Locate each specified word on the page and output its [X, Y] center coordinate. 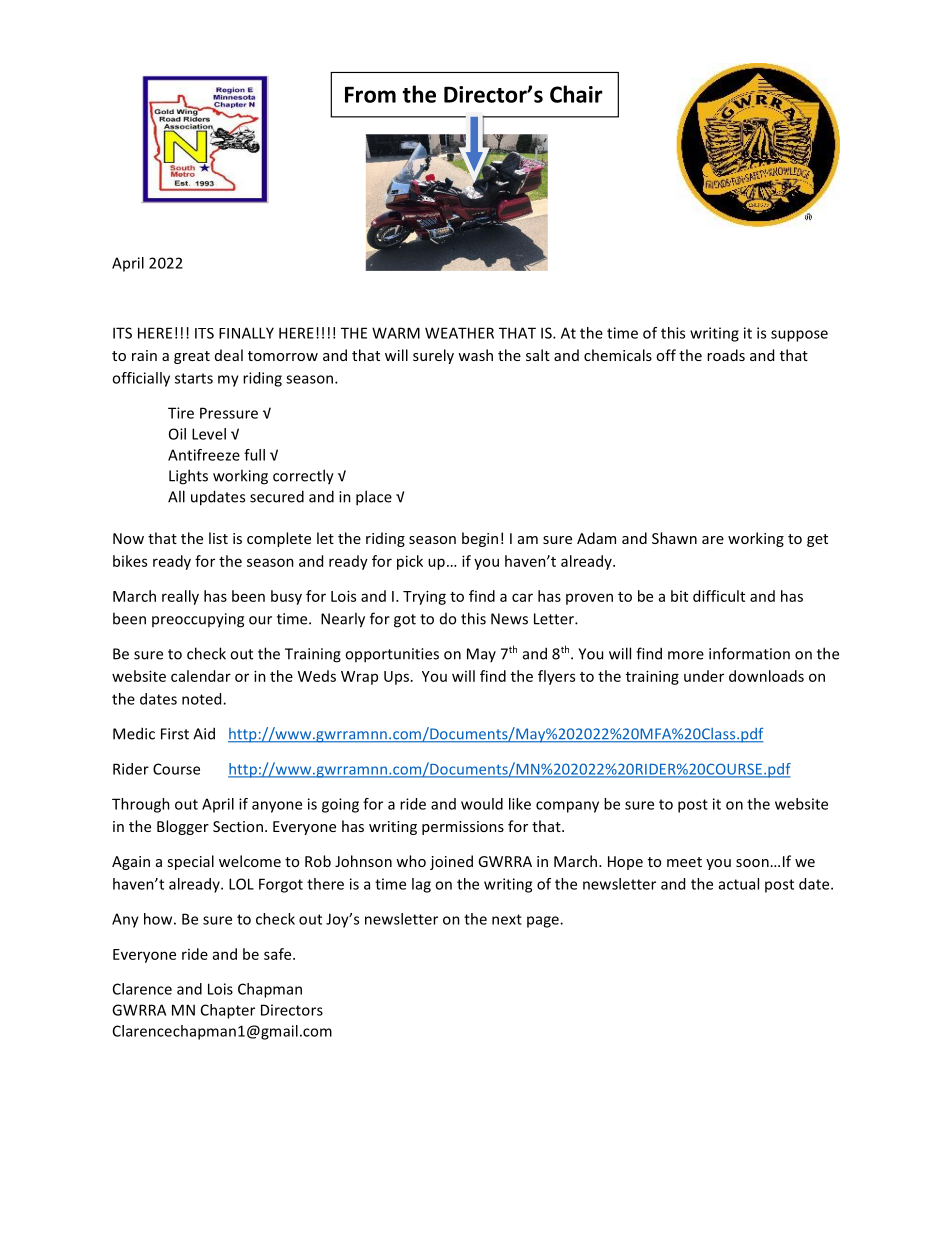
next [507, 919]
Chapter [228, 1011]
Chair [576, 94]
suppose [799, 336]
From [370, 94]
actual [739, 884]
